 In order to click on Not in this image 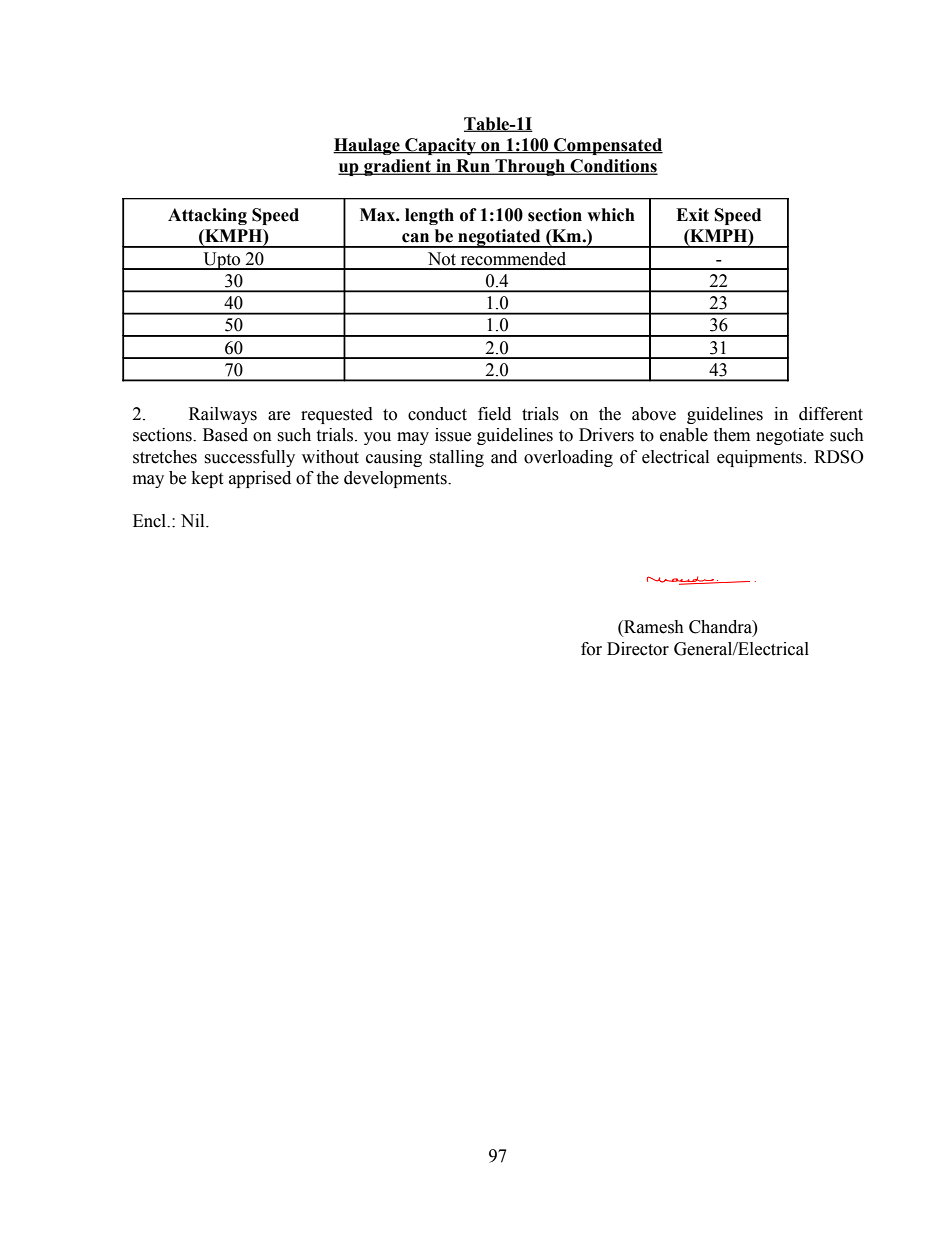, I will do `click(442, 259)`.
